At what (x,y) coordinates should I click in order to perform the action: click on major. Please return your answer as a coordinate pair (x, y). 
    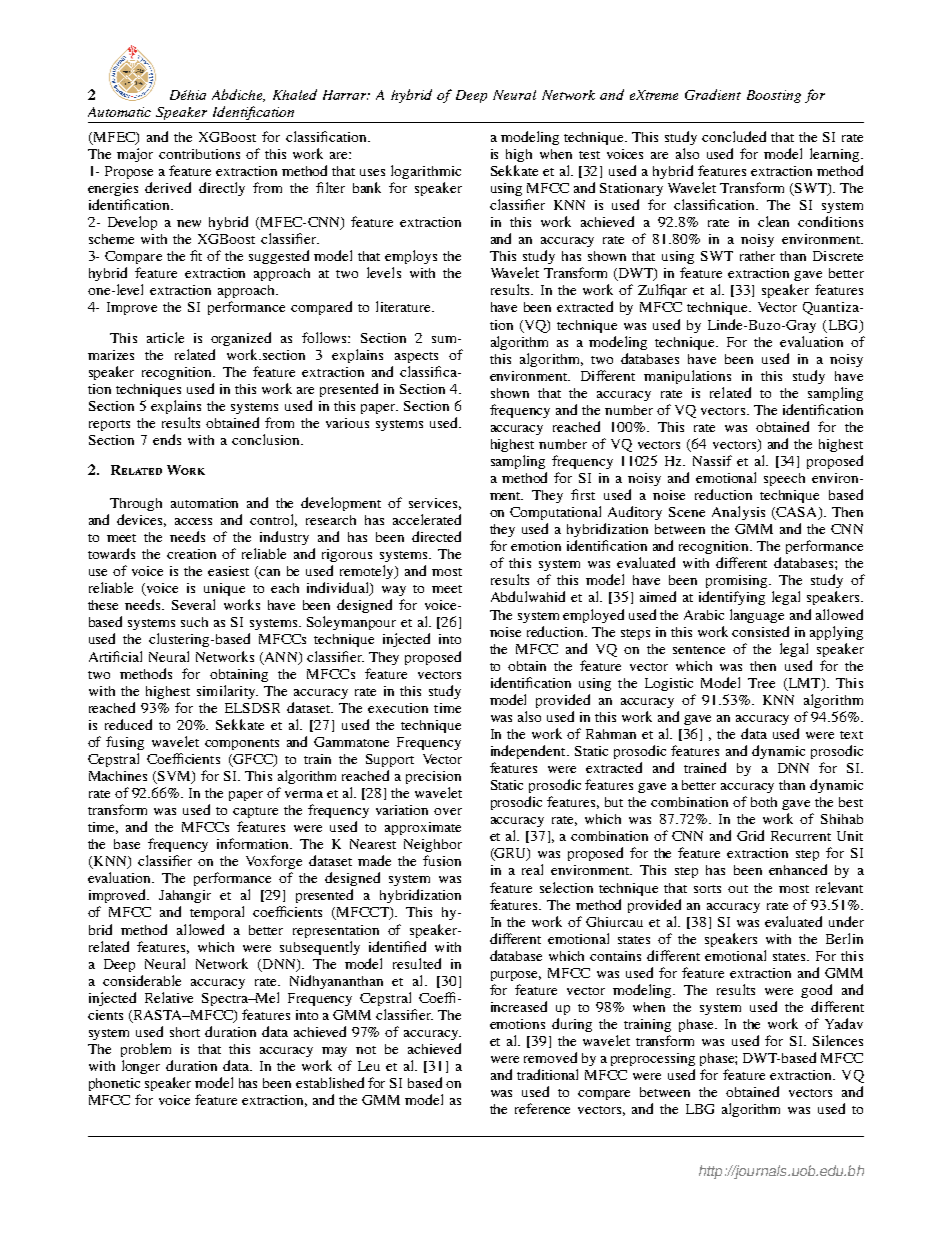
    Looking at the image, I should click on (135, 155).
